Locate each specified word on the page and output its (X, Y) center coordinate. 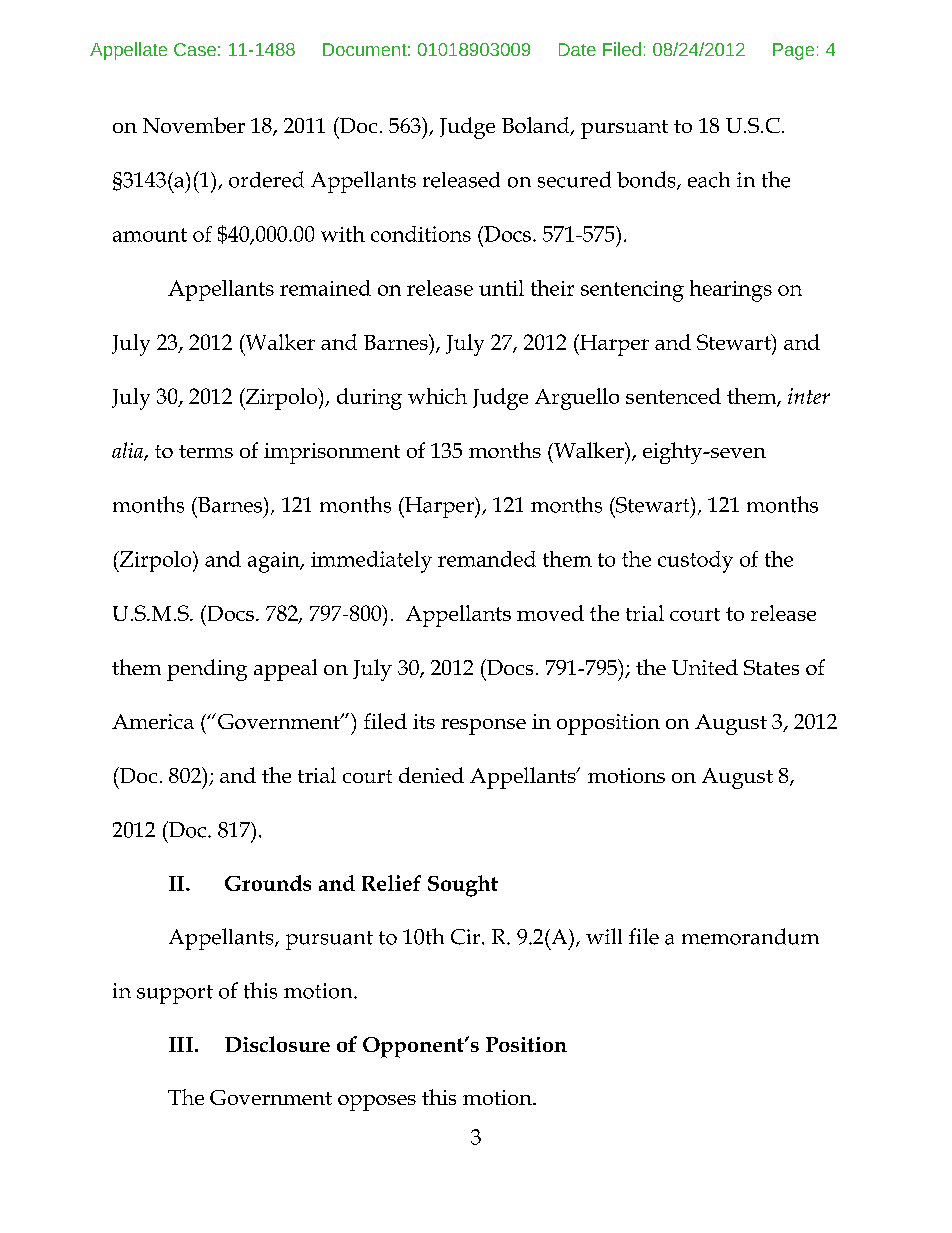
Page (793, 51)
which (437, 396)
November (194, 125)
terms (206, 451)
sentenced (673, 396)
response (483, 727)
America (153, 721)
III (181, 1044)
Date (577, 49)
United (705, 667)
